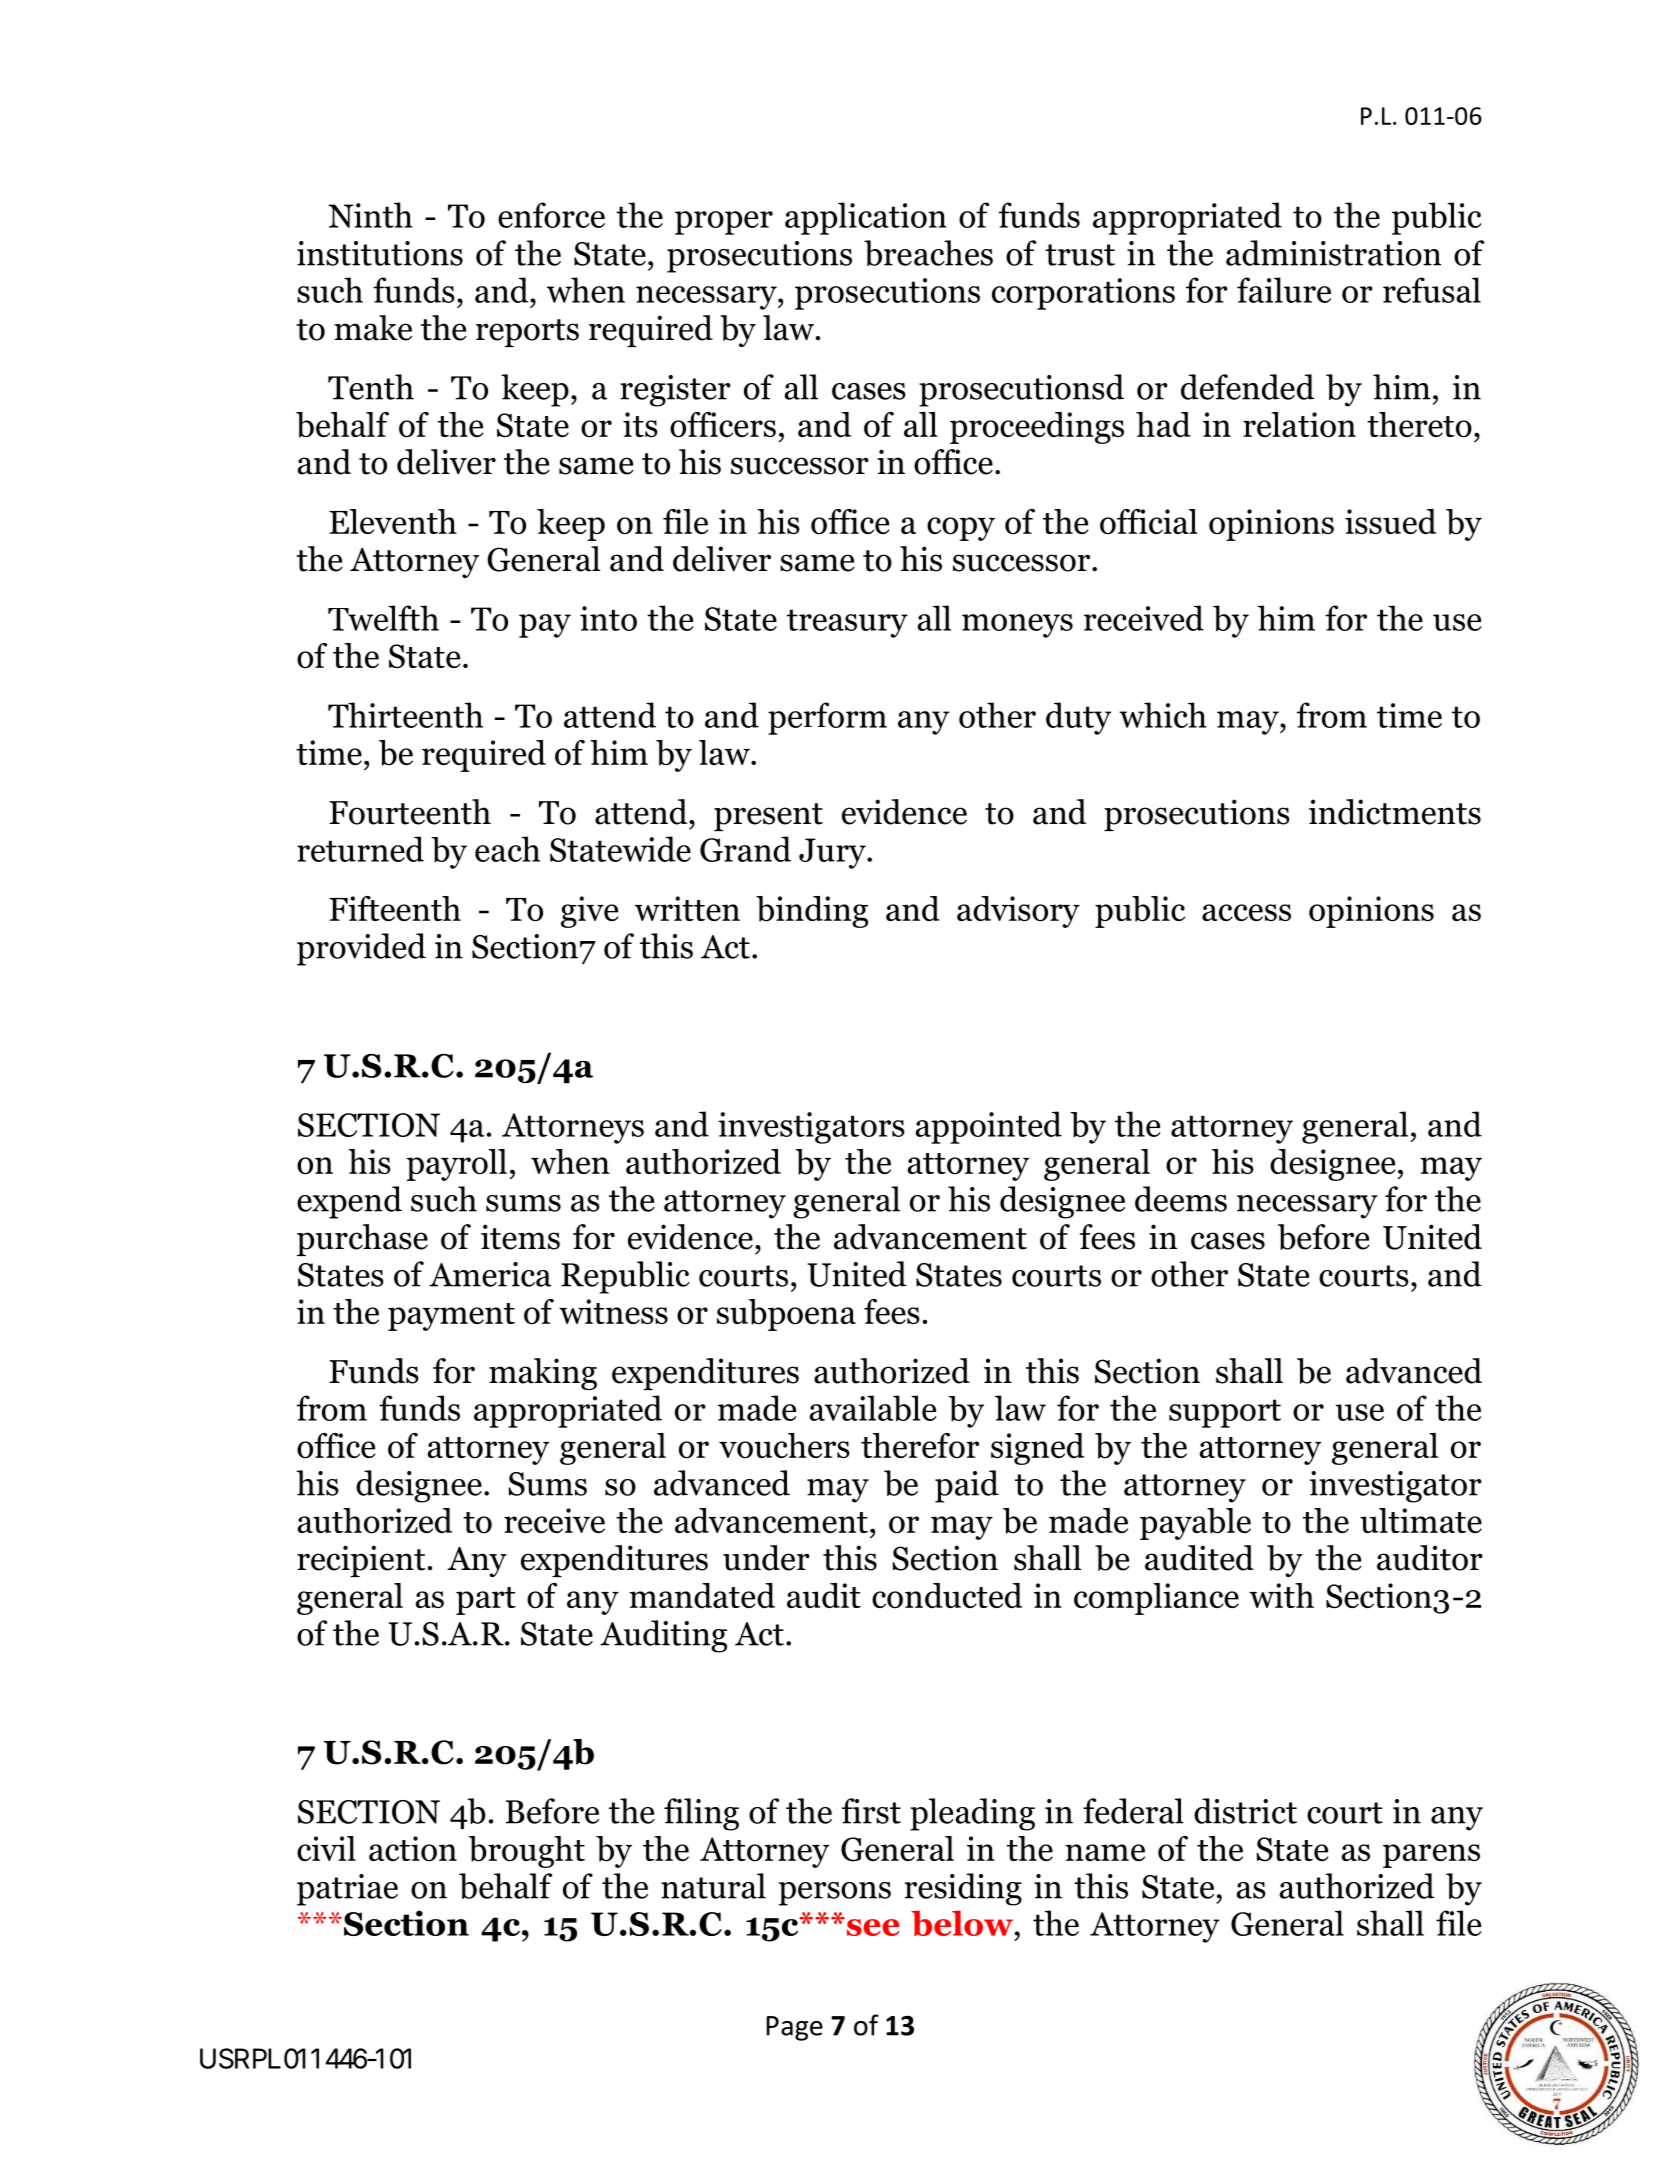  Describe the element at coordinates (1390, 521) in the page. I see `issued` at that location.
